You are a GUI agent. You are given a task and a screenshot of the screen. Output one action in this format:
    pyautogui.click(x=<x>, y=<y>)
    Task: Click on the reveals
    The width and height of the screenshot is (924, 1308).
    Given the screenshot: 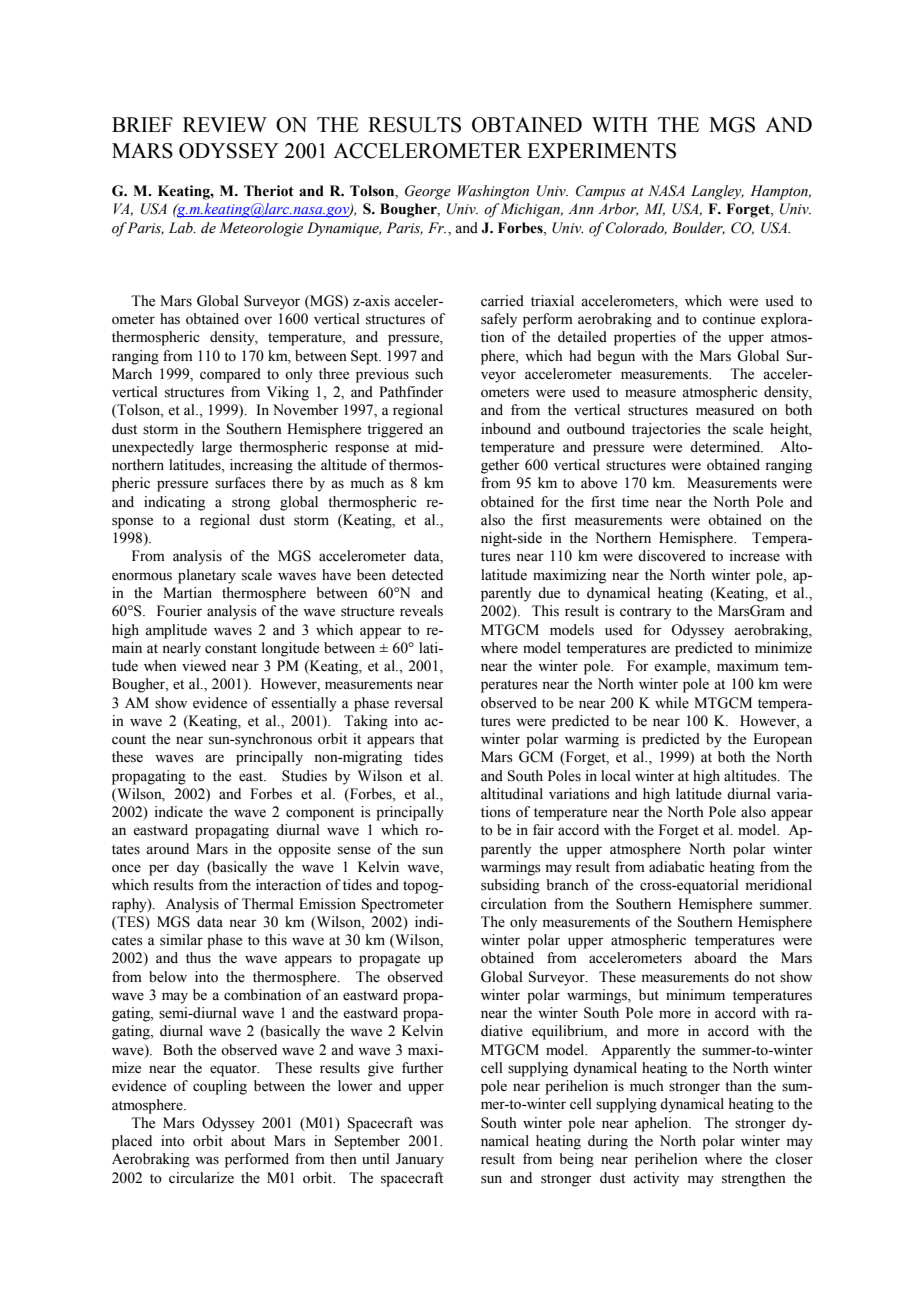 What is the action you would take?
    pyautogui.click(x=421, y=611)
